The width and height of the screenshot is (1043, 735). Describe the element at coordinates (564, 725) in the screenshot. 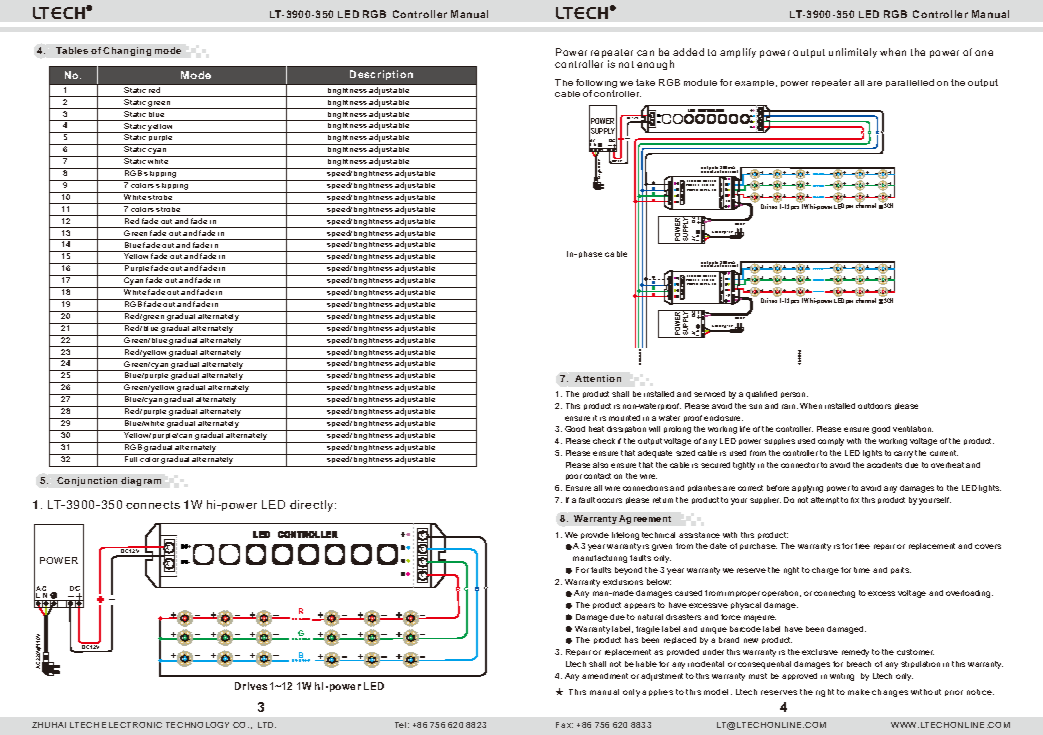

I see `Fax` at that location.
